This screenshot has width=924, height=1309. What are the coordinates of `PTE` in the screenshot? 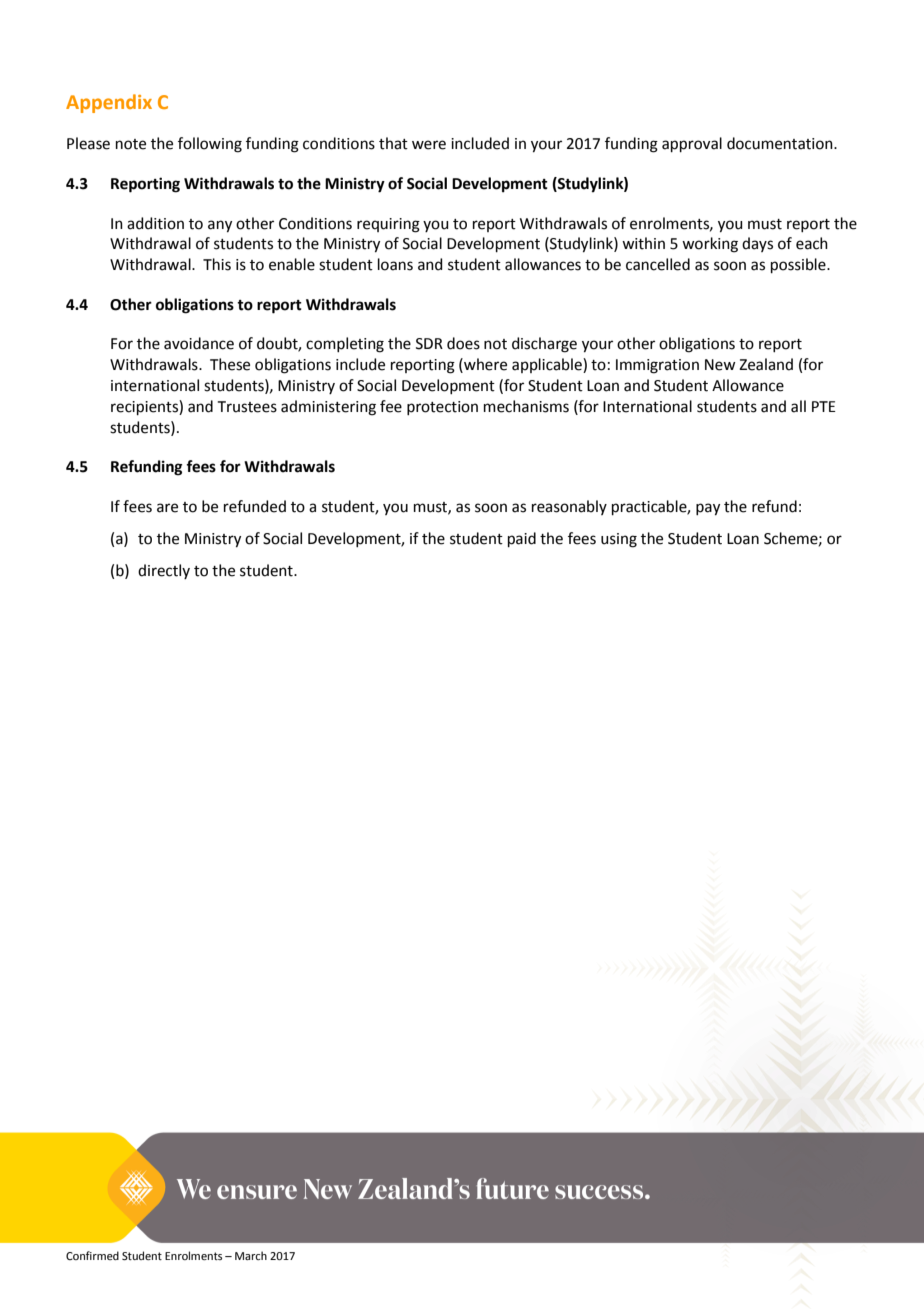 It's located at (824, 406).
